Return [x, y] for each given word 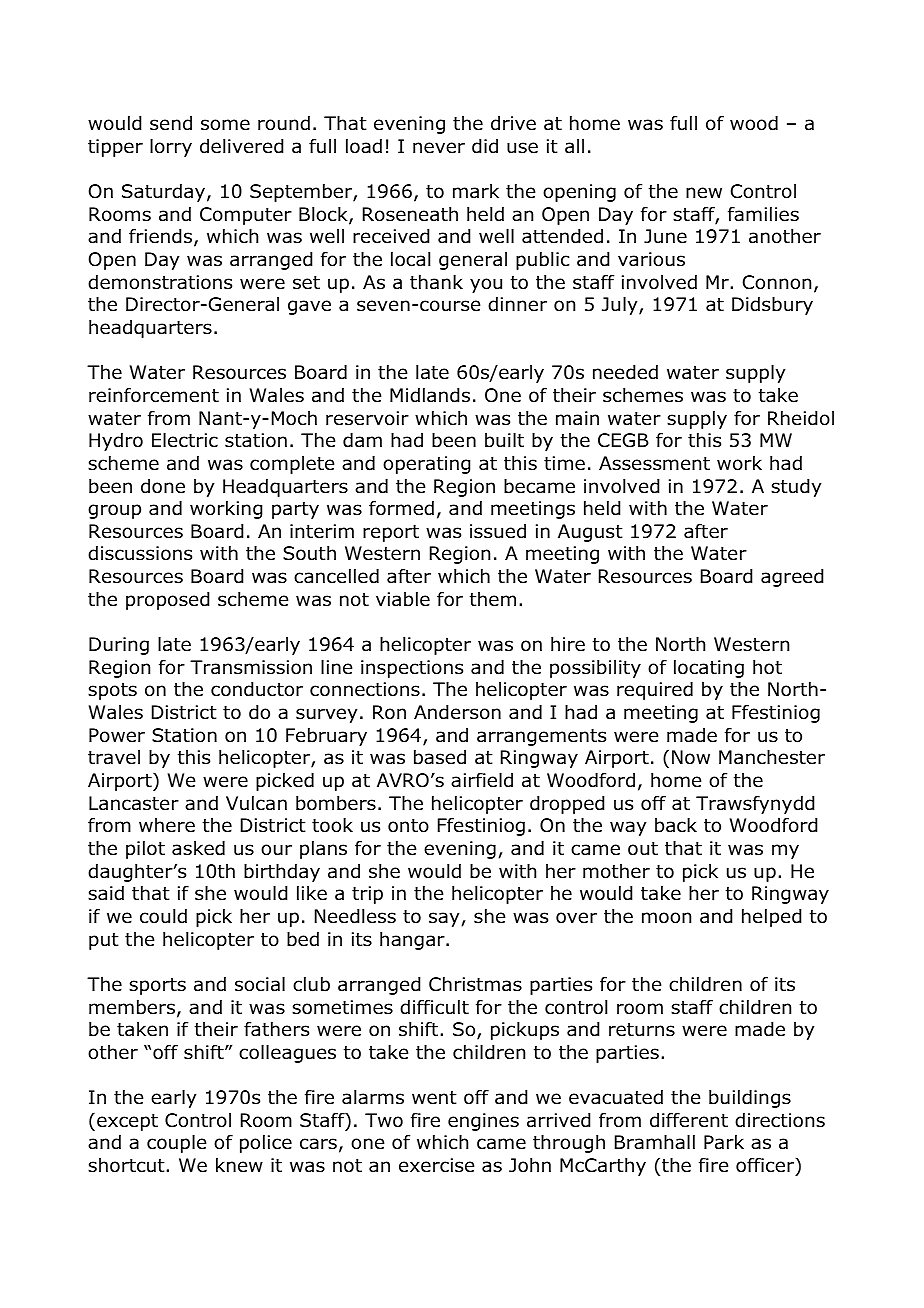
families [763, 214]
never [439, 148]
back [676, 825]
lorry [171, 148]
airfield [482, 780]
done [163, 486]
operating [426, 465]
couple [176, 1144]
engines [483, 1122]
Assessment [654, 463]
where [167, 825]
